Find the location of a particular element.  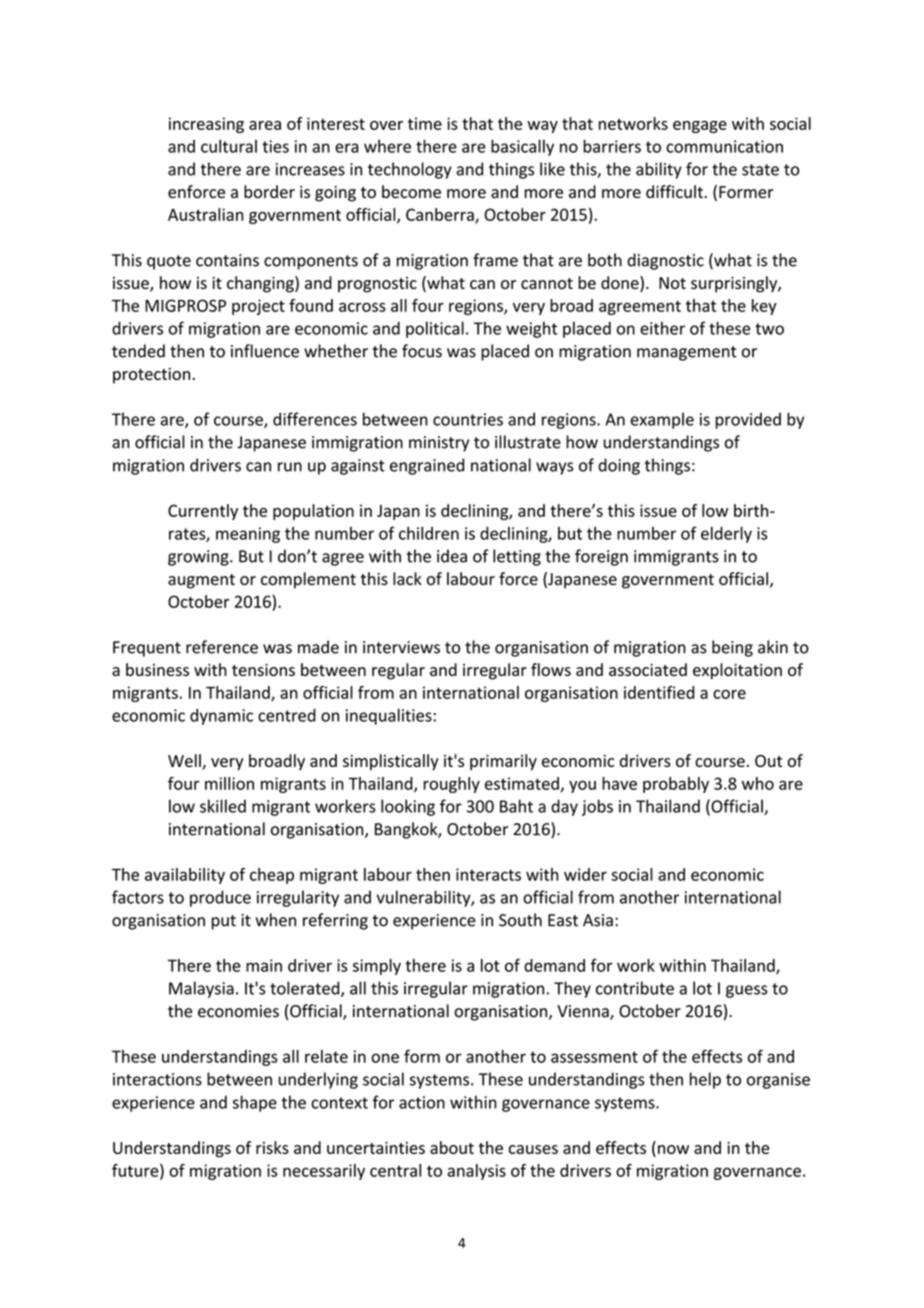

probably is located at coordinates (676, 785).
